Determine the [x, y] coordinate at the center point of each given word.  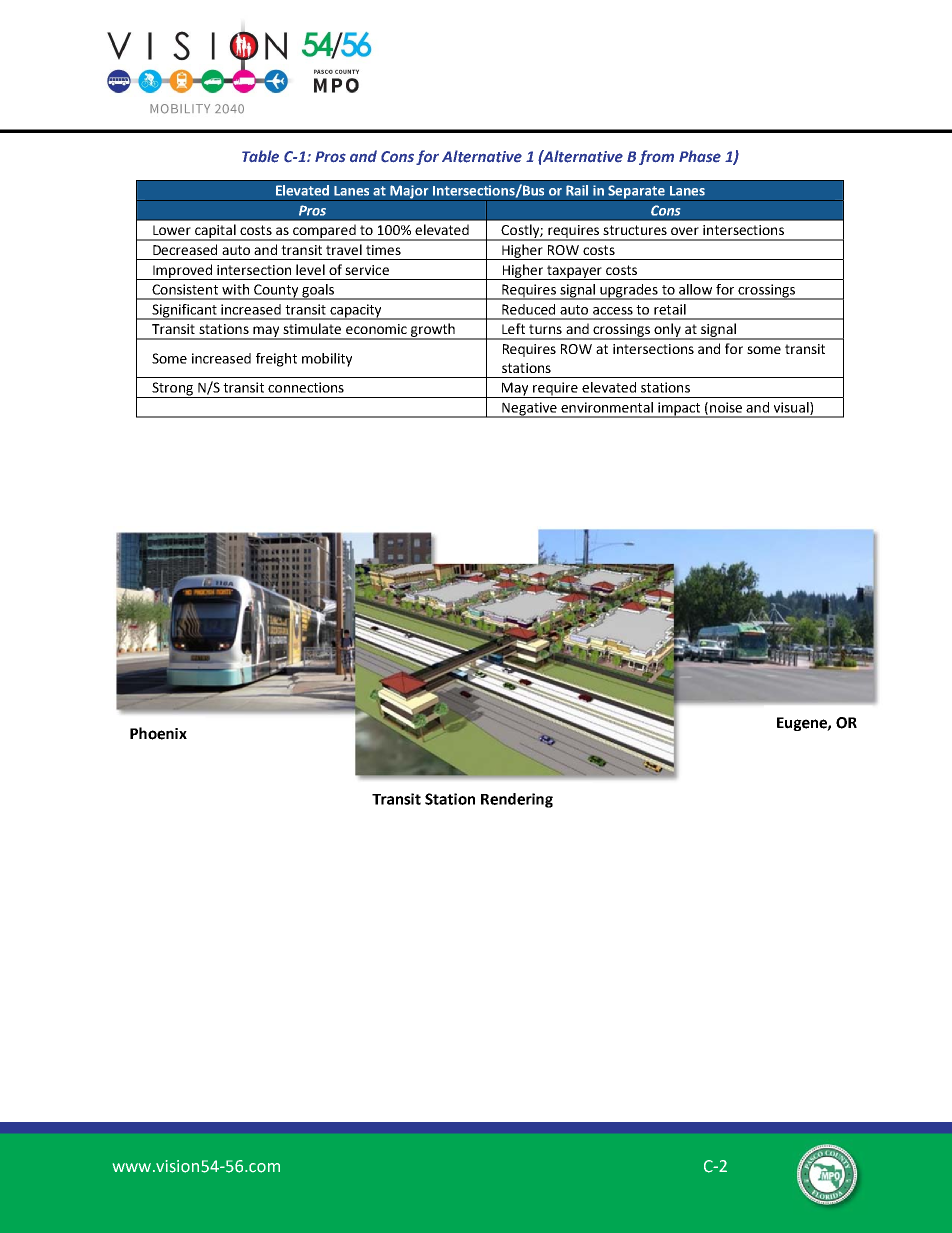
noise [726, 407]
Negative [529, 410]
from [656, 157]
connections [306, 387]
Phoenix [158, 733]
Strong [172, 390]
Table [260, 156]
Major [409, 193]
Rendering [517, 800]
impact [679, 410]
